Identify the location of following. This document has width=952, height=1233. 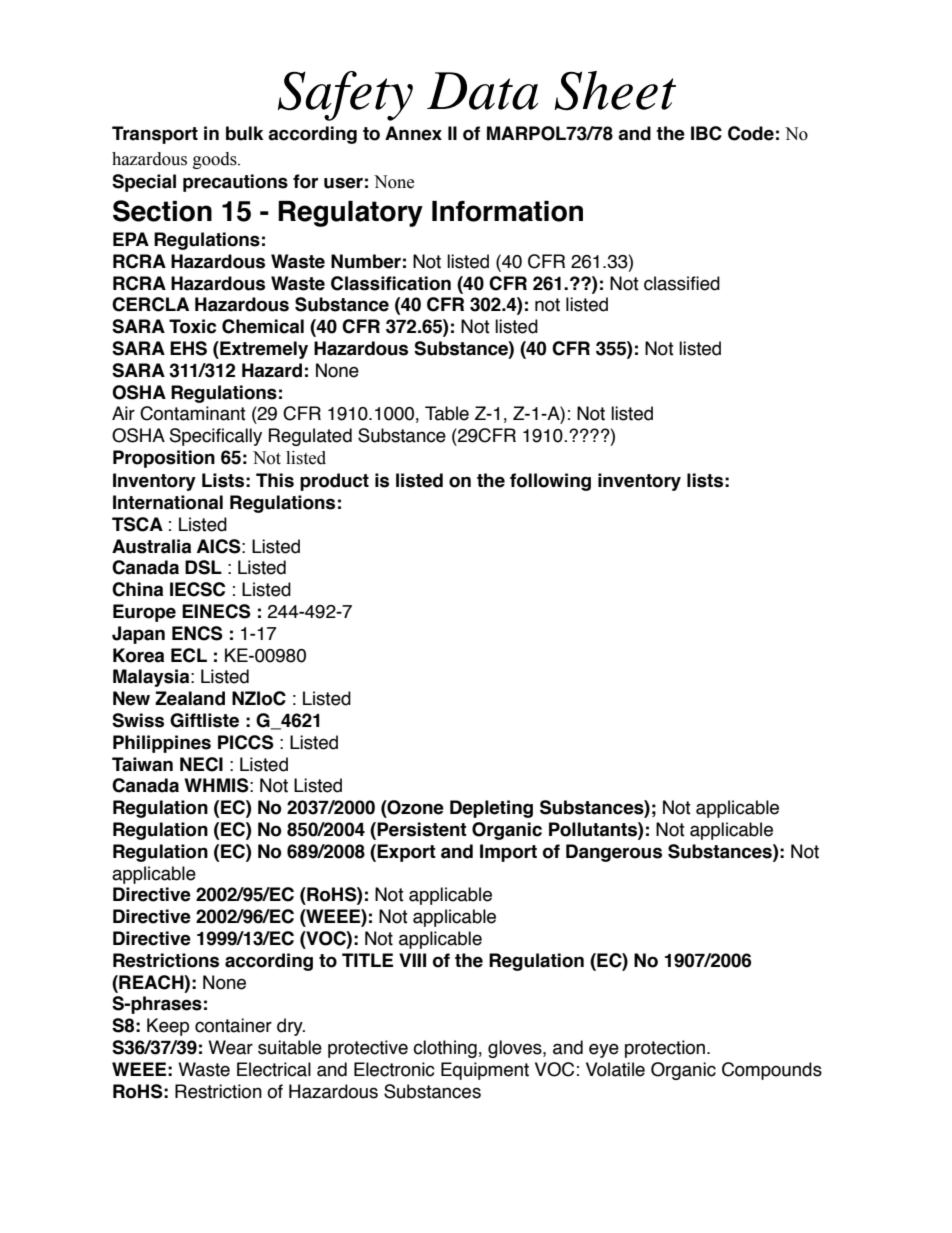
(550, 482).
